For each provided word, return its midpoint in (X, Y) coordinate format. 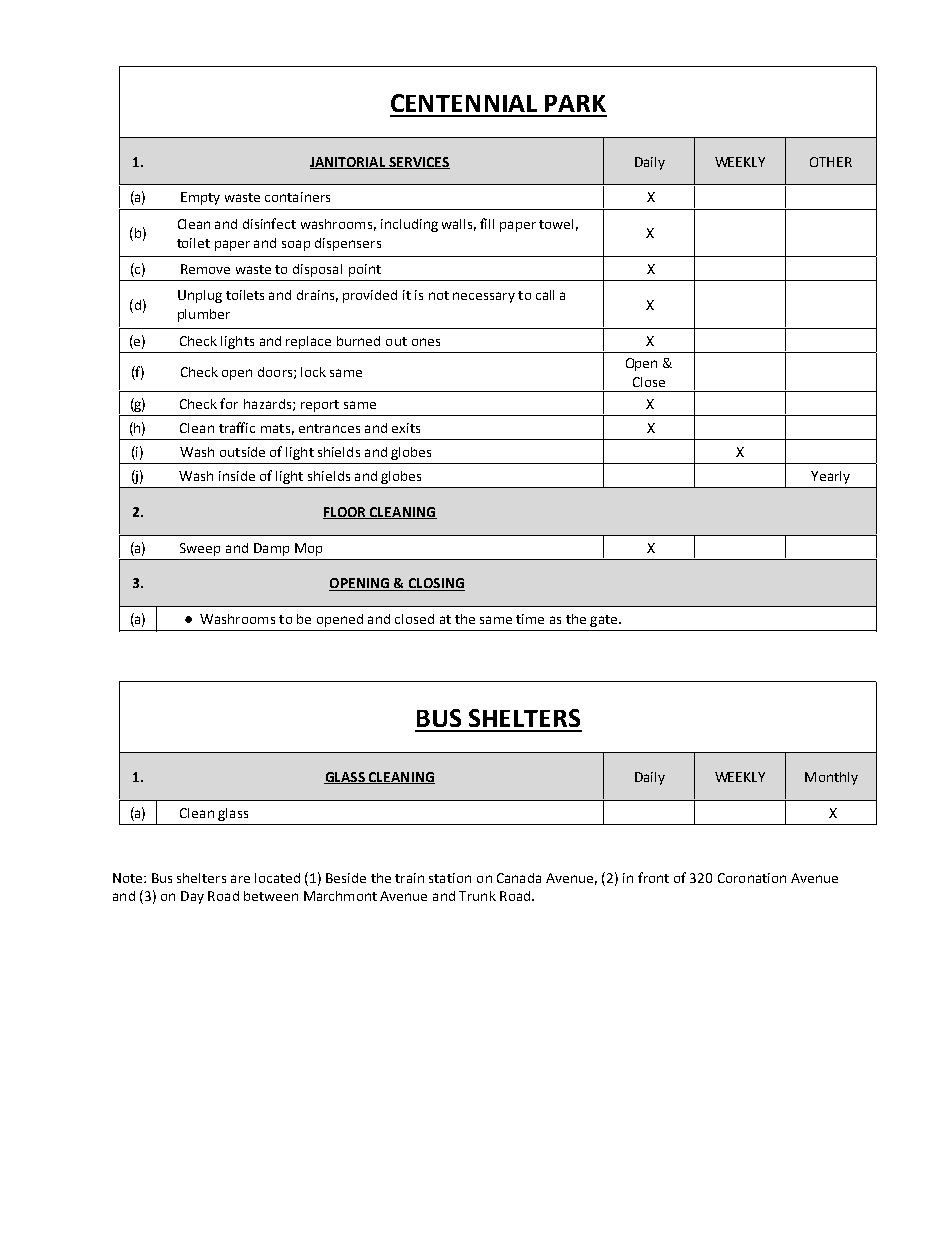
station (450, 878)
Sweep (200, 549)
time (530, 619)
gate (605, 621)
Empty (200, 198)
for (229, 403)
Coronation (752, 878)
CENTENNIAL (464, 103)
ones (426, 342)
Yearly (830, 477)
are (240, 879)
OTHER (831, 162)
